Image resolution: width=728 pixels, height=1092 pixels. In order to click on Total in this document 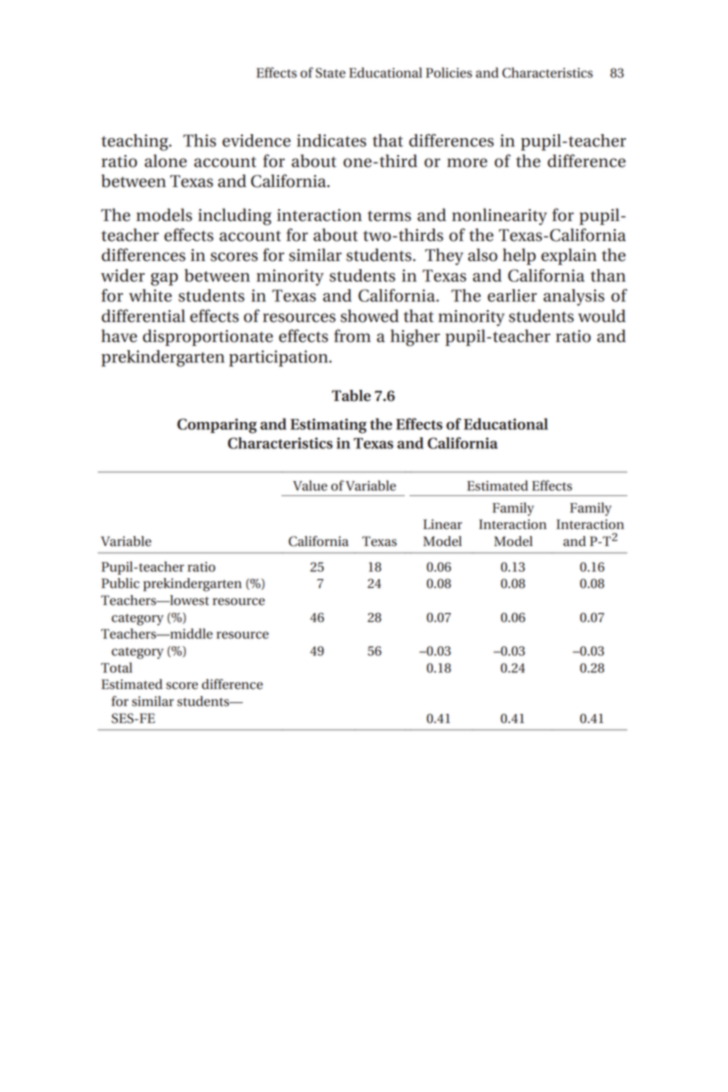, I will do `click(116, 667)`.
